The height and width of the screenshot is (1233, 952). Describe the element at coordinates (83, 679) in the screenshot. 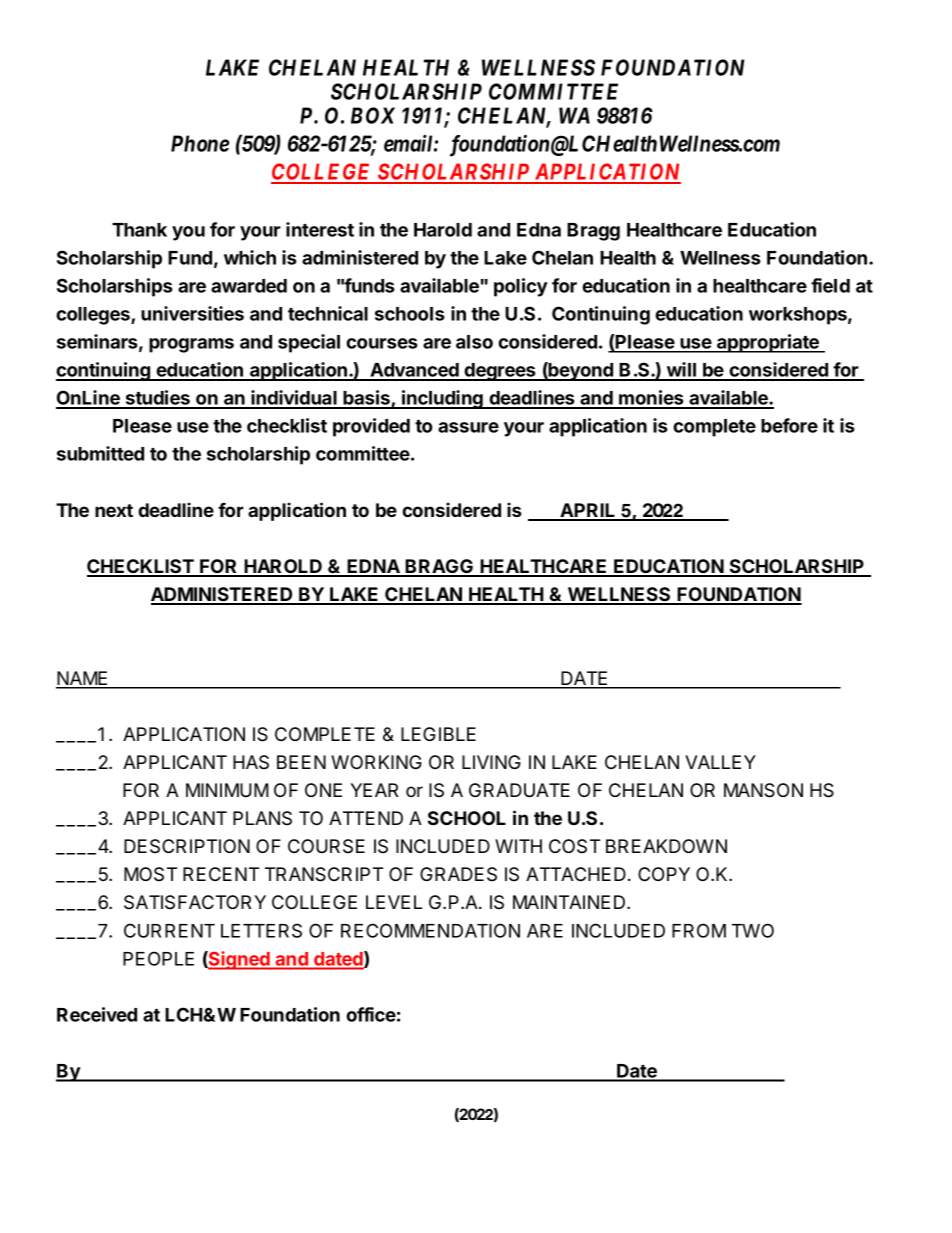

I see `NAME` at that location.
